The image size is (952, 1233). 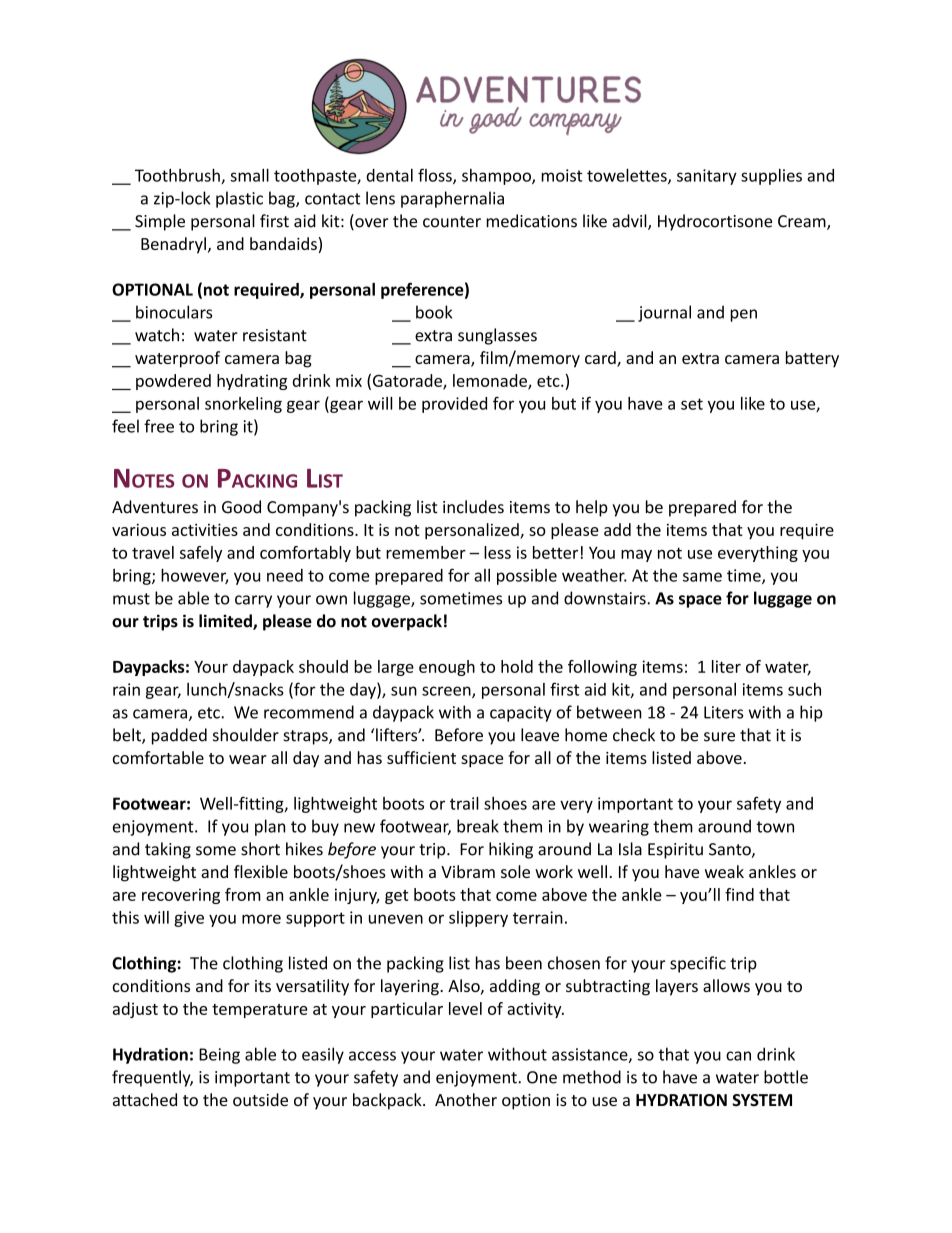 What do you see at coordinates (447, 668) in the screenshot?
I see `enough` at bounding box center [447, 668].
